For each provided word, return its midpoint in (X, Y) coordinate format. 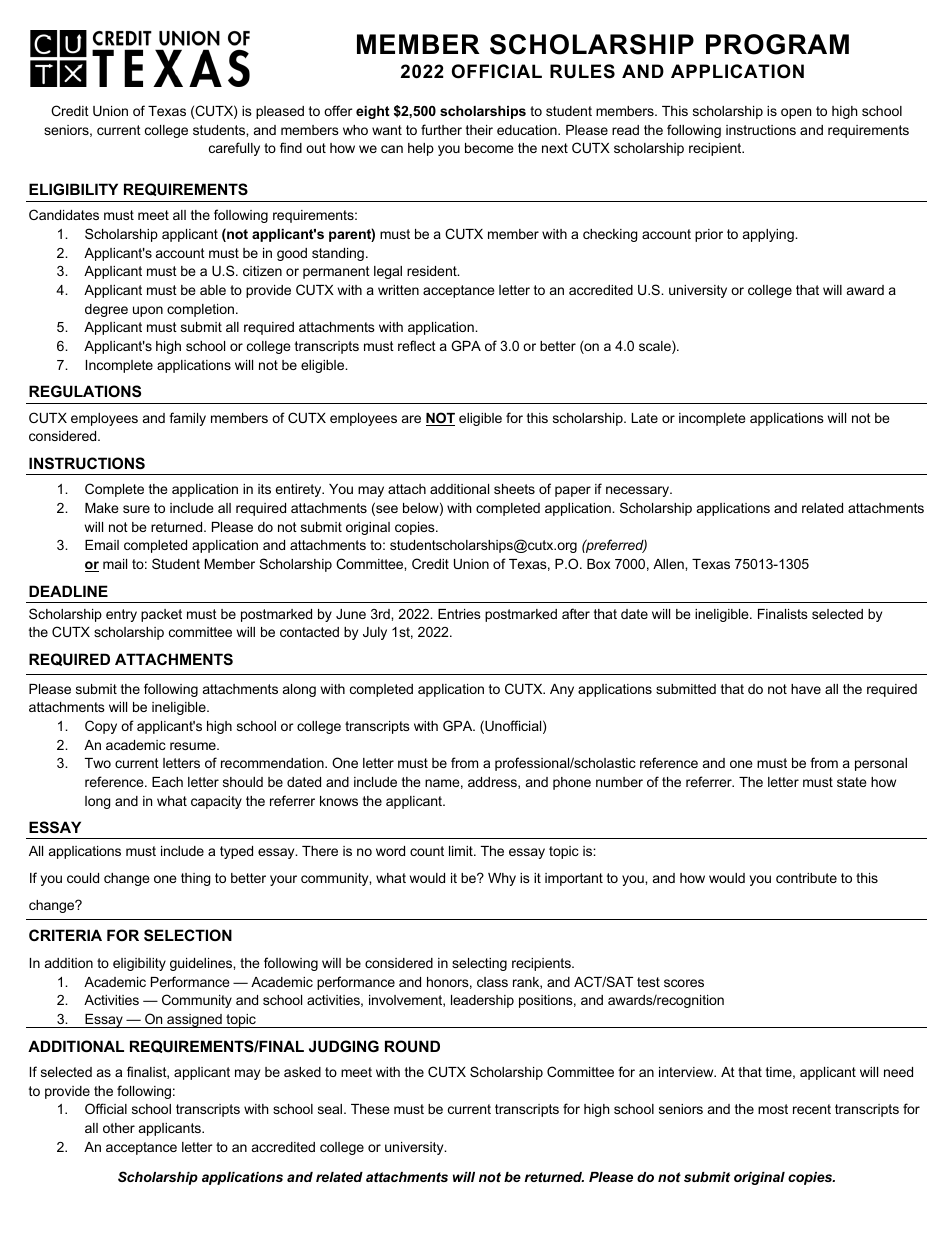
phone (572, 783)
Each (167, 782)
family (187, 419)
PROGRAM (777, 44)
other (119, 1128)
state (851, 782)
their (479, 130)
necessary (639, 491)
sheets (514, 489)
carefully (234, 149)
